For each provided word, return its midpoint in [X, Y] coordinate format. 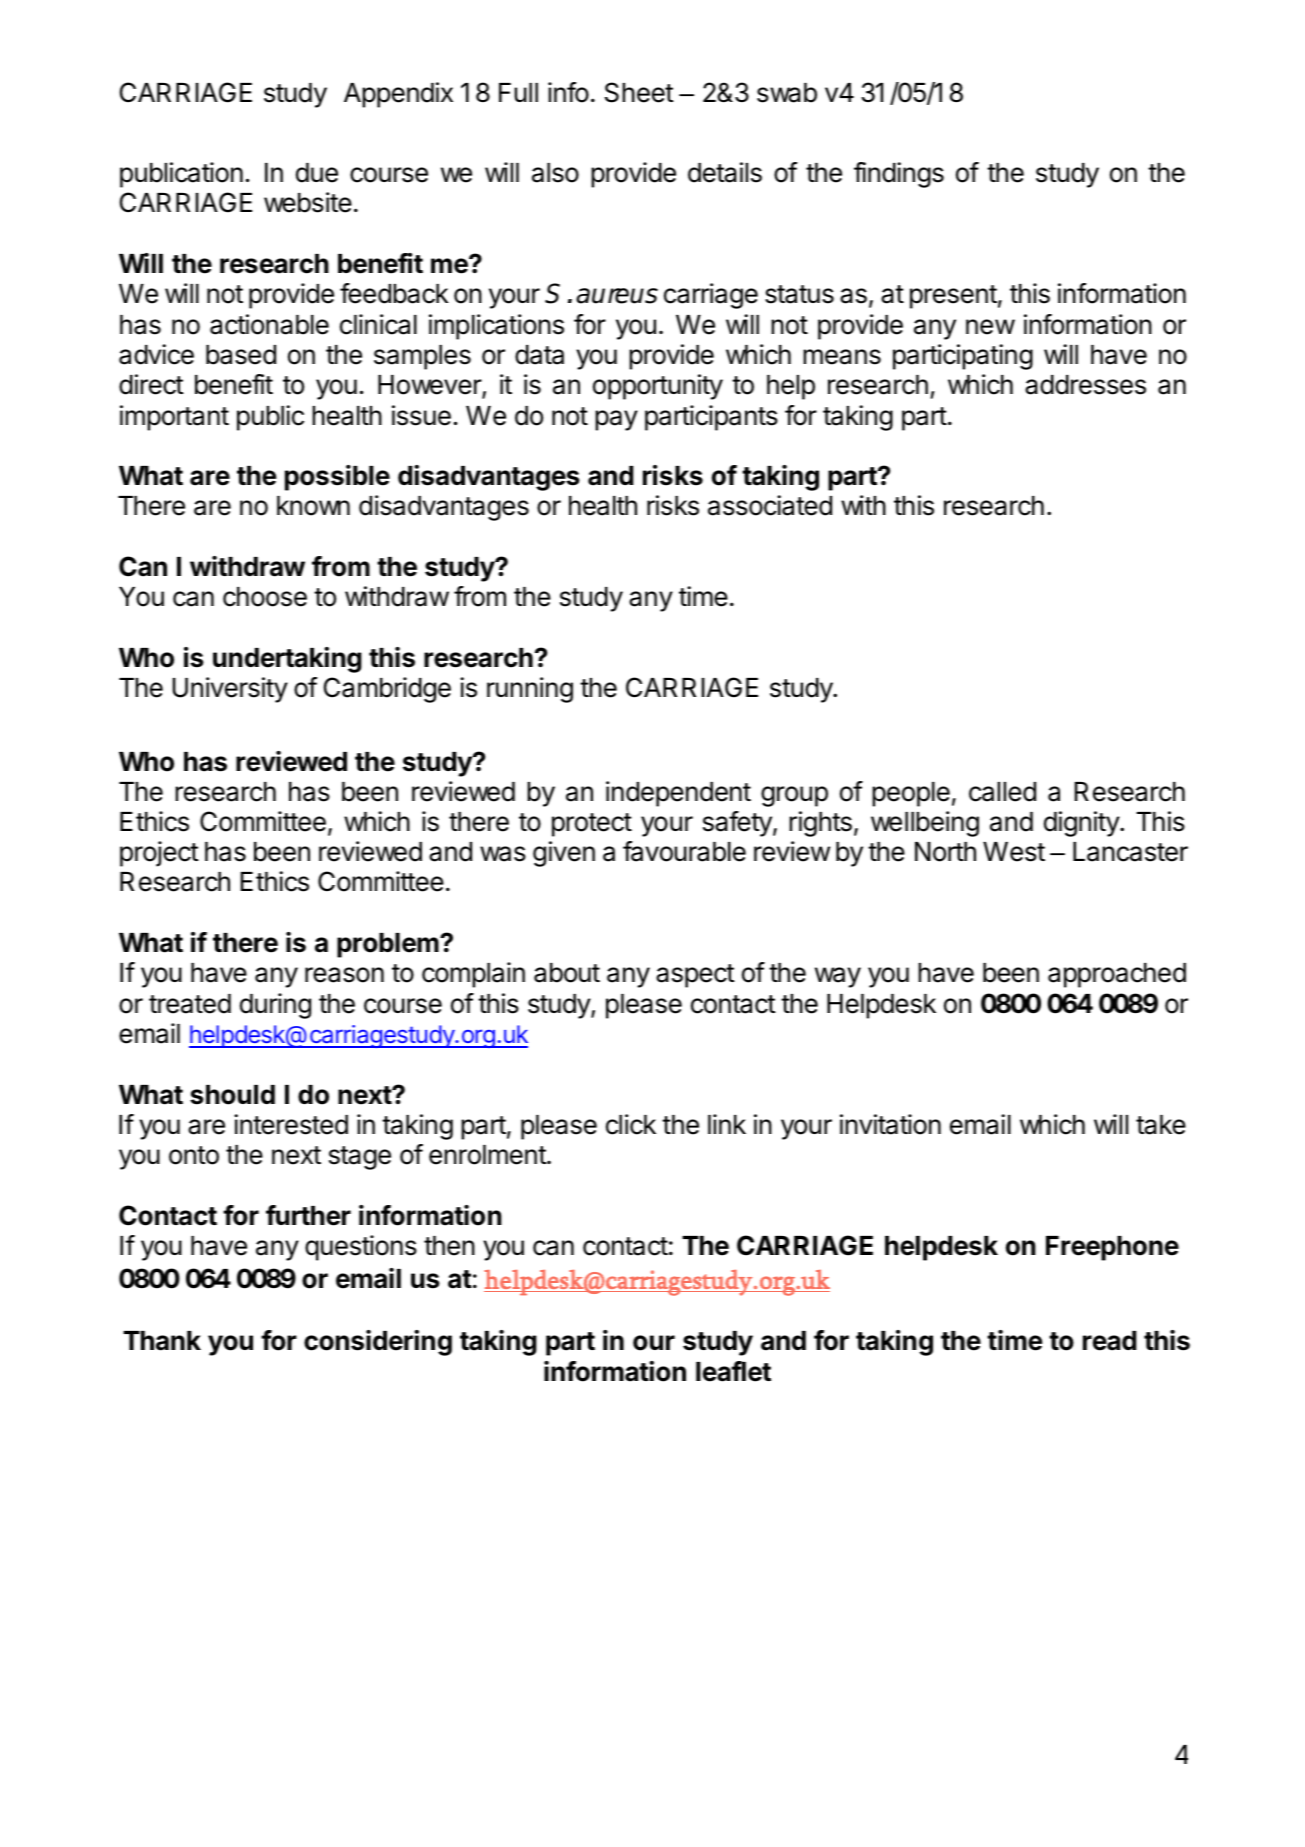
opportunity [658, 387]
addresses [1085, 385]
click [631, 1124]
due [317, 173]
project [159, 854]
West [1014, 852]
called [1002, 792]
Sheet [639, 92]
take [1161, 1125]
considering [378, 1343]
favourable [684, 851]
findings [899, 175]
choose [265, 597]
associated [770, 505]
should [232, 1095]
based [241, 355]
